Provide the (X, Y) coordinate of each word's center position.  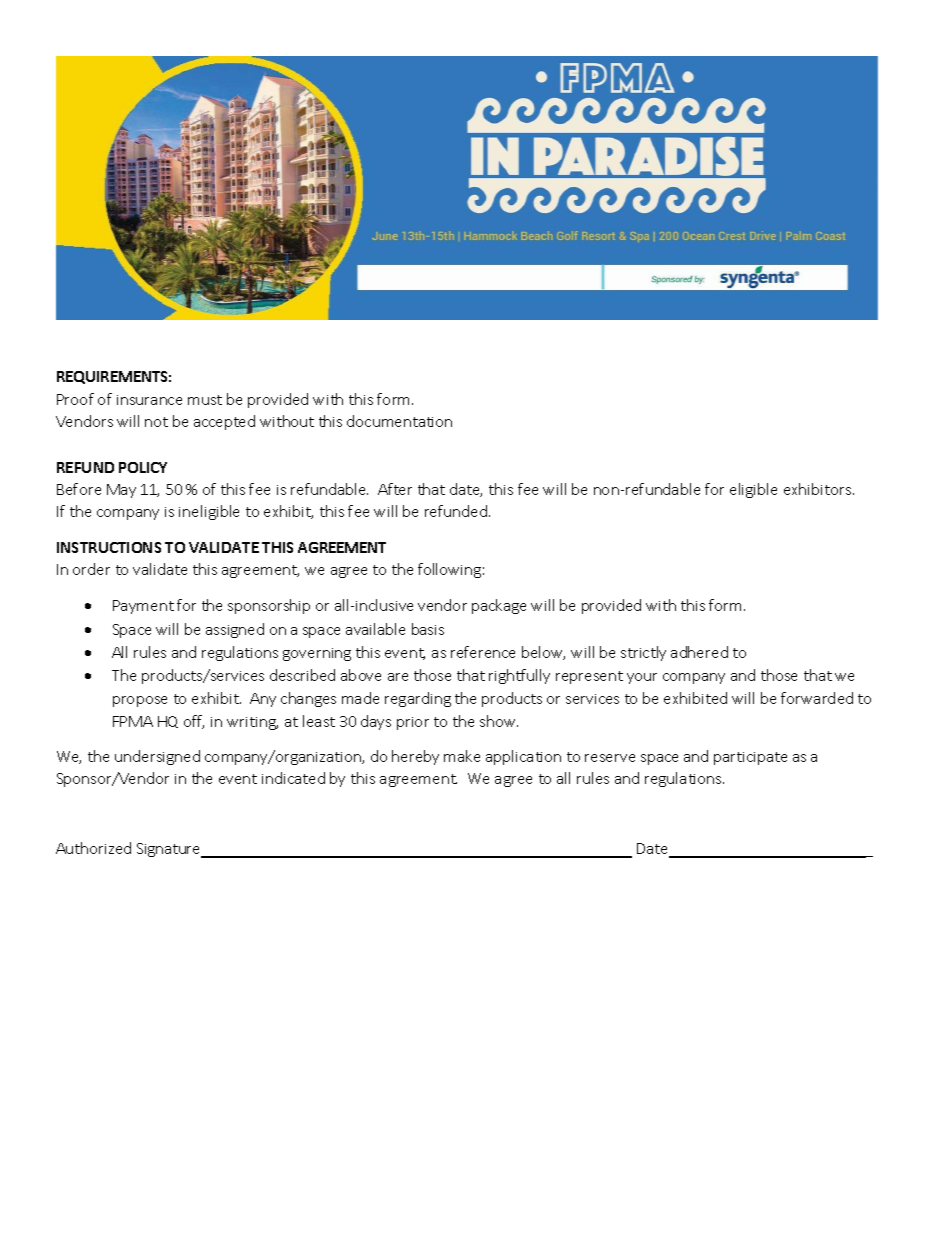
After (395, 489)
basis (428, 629)
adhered (699, 652)
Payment (143, 607)
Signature (170, 850)
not (156, 422)
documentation (399, 421)
